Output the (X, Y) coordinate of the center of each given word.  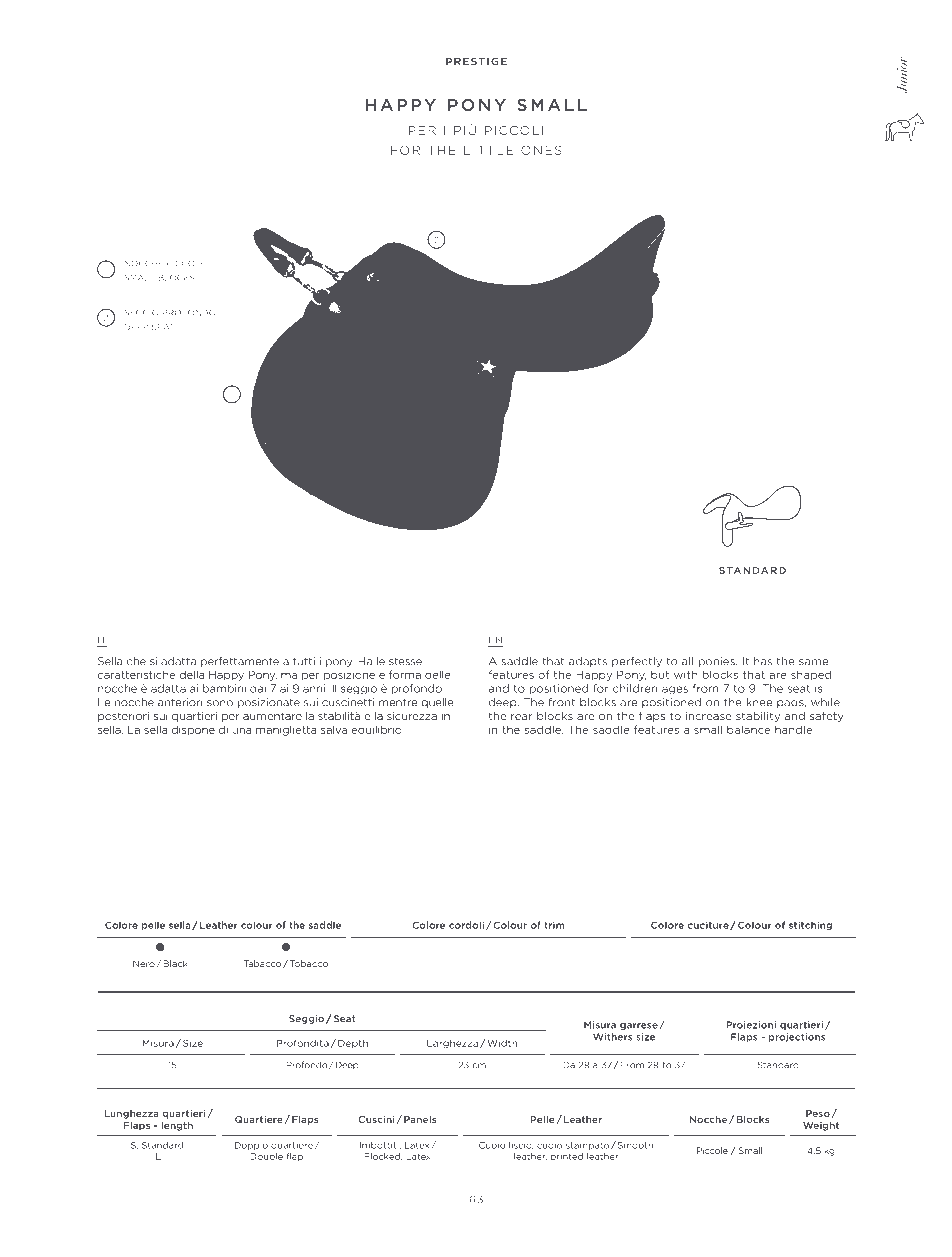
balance (748, 729)
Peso (819, 1114)
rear (522, 717)
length (177, 1126)
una (241, 731)
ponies (718, 662)
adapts (588, 662)
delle (438, 674)
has (763, 661)
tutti (304, 661)
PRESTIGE (476, 61)
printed (567, 1157)
